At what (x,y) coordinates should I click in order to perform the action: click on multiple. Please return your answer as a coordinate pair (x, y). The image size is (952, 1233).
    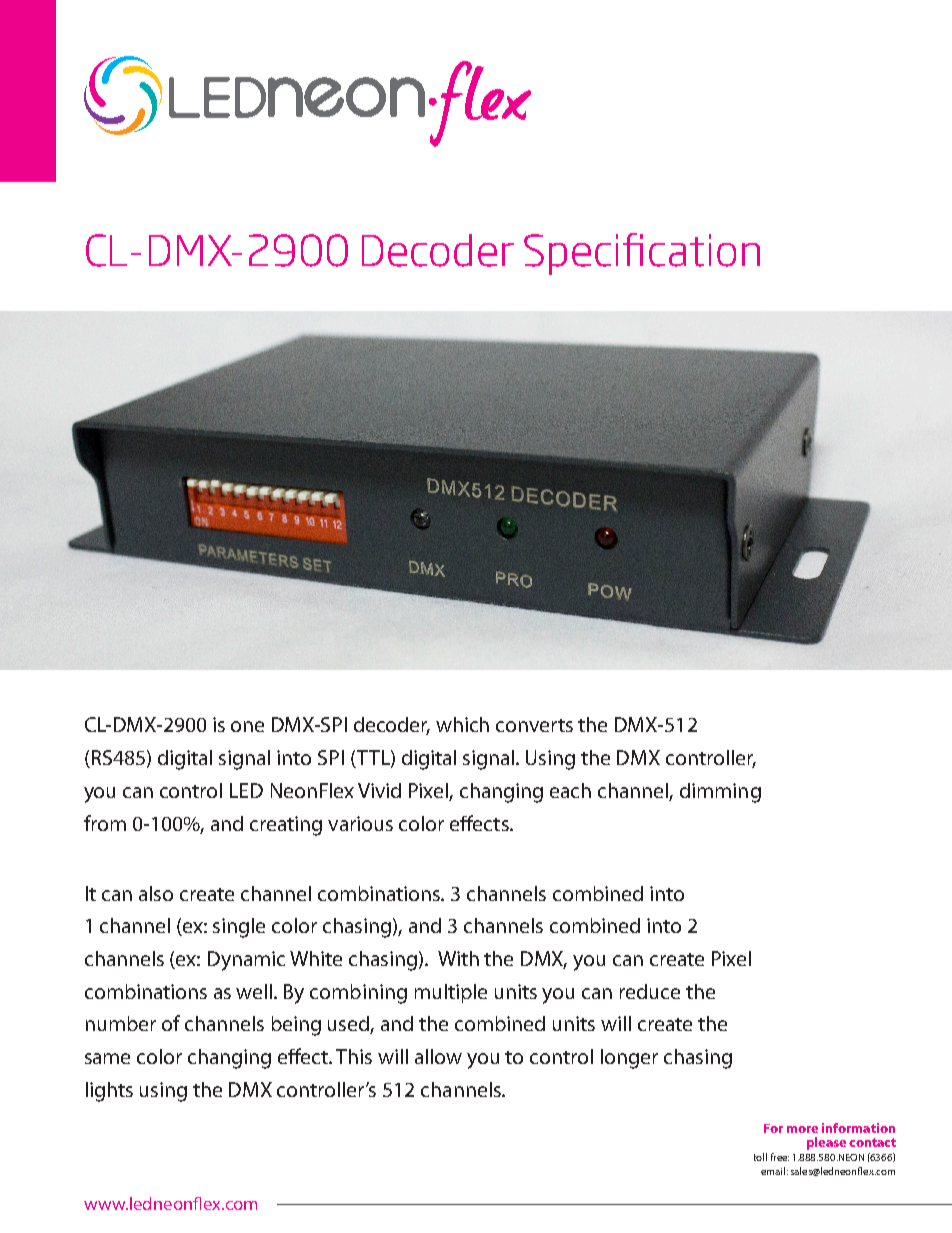
    Looking at the image, I should click on (451, 993).
